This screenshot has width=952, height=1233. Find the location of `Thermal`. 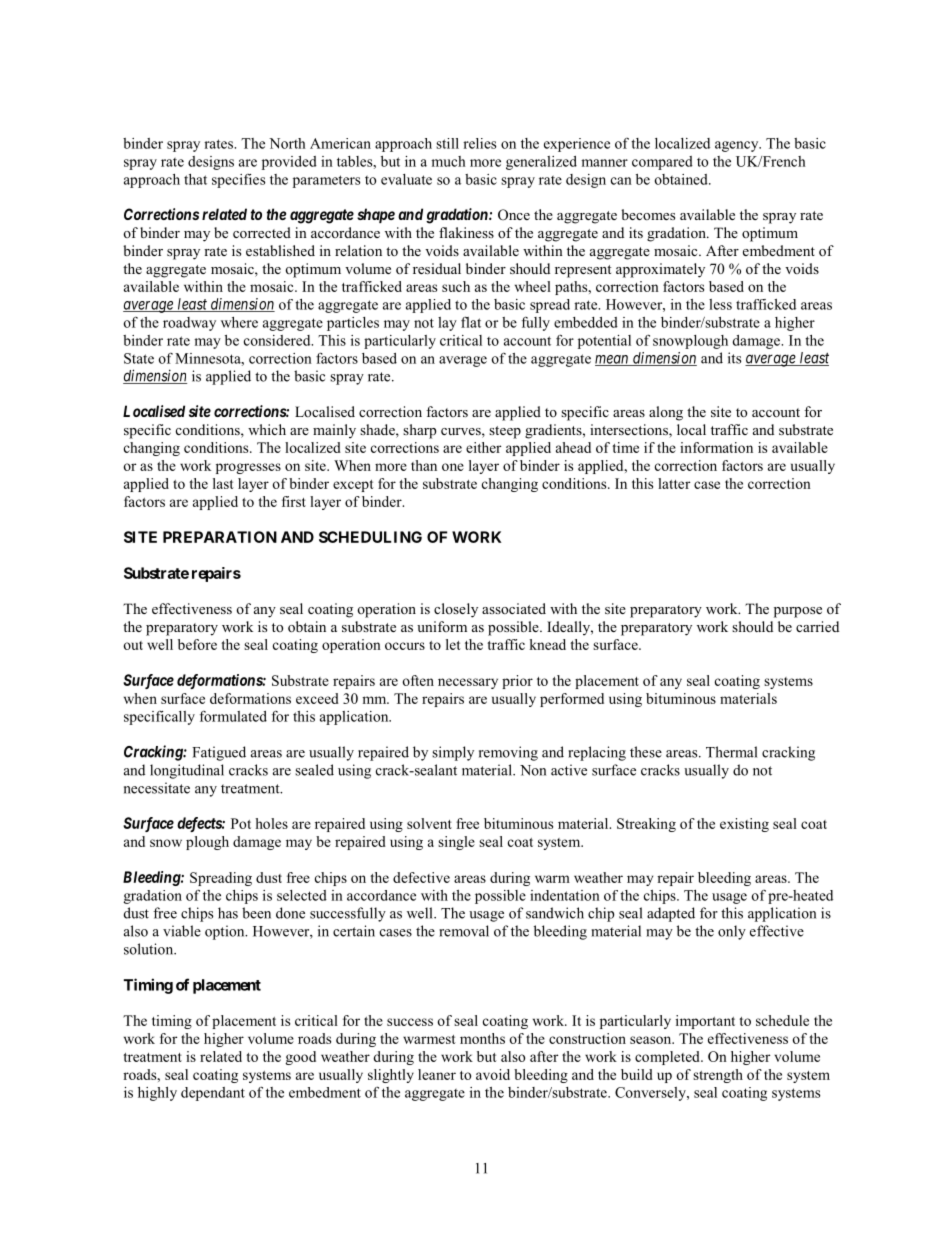

Thermal is located at coordinates (731, 752).
